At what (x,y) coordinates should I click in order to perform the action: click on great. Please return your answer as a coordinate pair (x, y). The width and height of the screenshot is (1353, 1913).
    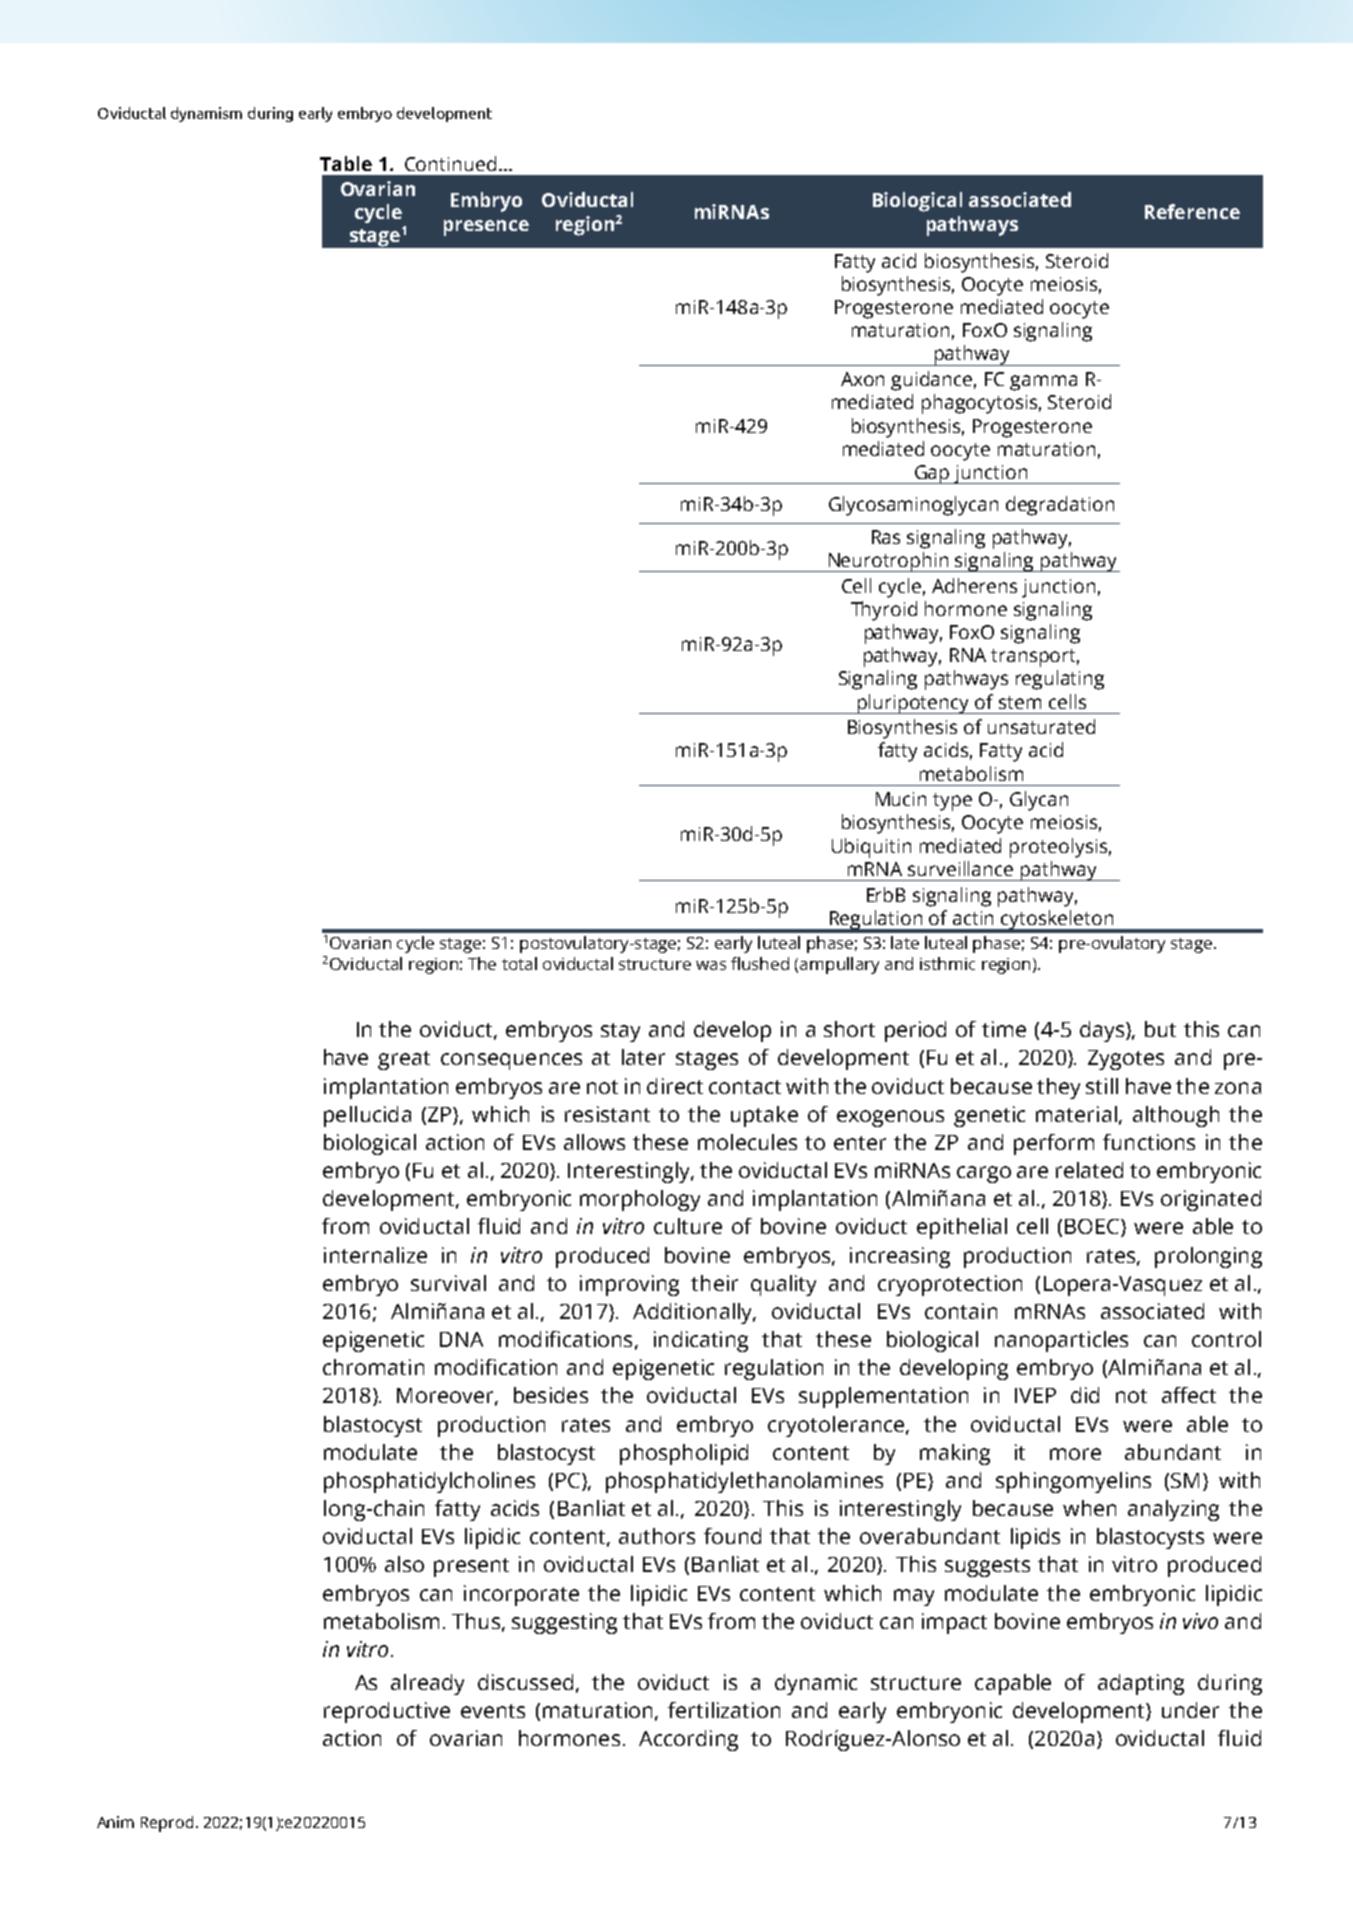
    Looking at the image, I should click on (404, 1060).
